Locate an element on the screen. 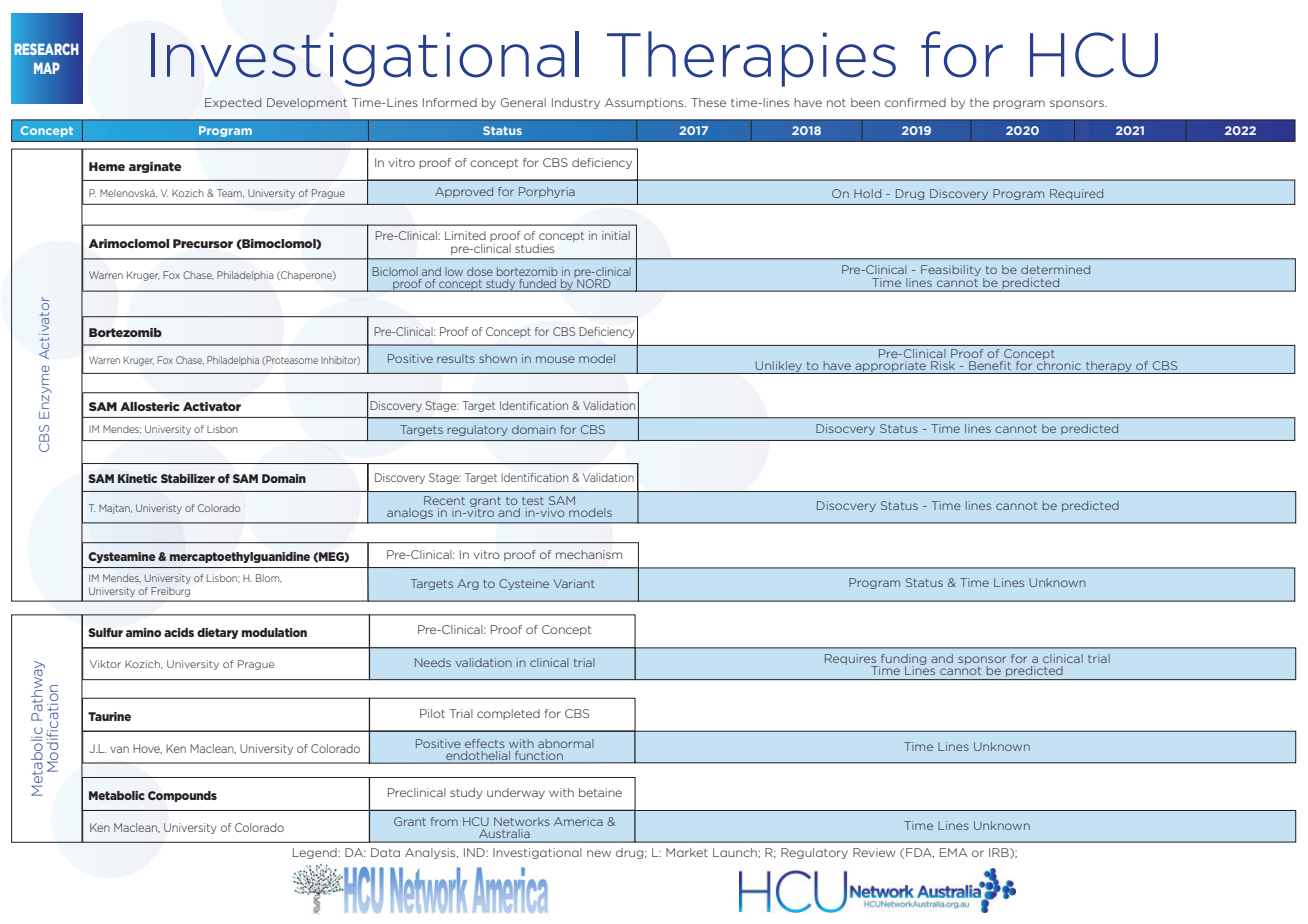 The height and width of the screenshot is (924, 1308). Compounds is located at coordinates (182, 796).
